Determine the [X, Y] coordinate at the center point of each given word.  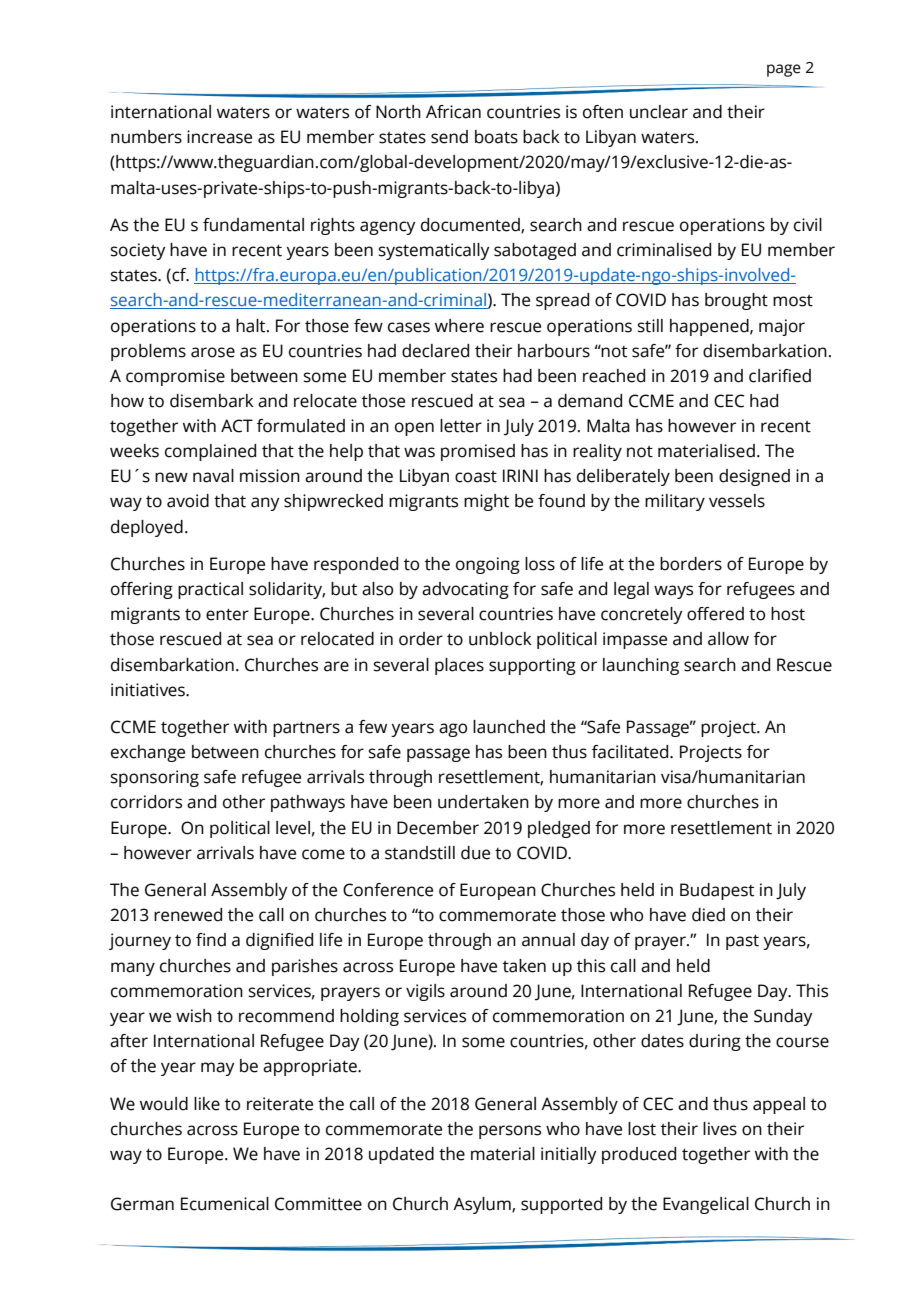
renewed [188, 915]
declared [435, 351]
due [475, 853]
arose [213, 352]
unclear [659, 112]
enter [227, 615]
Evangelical [706, 1205]
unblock [500, 639]
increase [219, 137]
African [453, 112]
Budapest [717, 891]
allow [728, 639]
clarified [780, 376]
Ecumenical [225, 1204]
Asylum [483, 1205]
